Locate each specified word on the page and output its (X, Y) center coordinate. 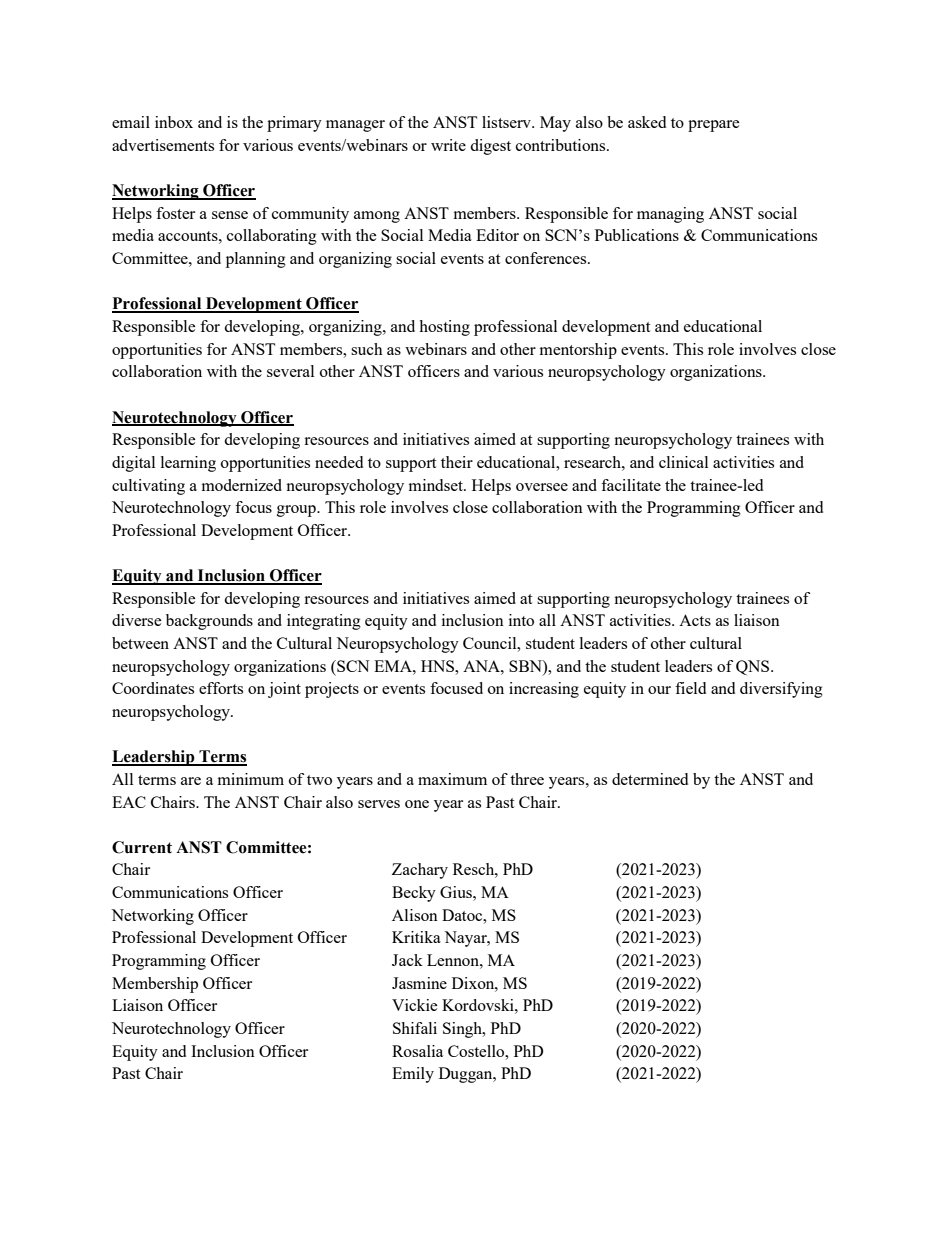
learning (188, 464)
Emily (413, 1075)
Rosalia (417, 1051)
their (457, 462)
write (448, 145)
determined (650, 779)
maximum (452, 779)
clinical (683, 462)
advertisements (163, 145)
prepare (714, 126)
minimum (251, 779)
